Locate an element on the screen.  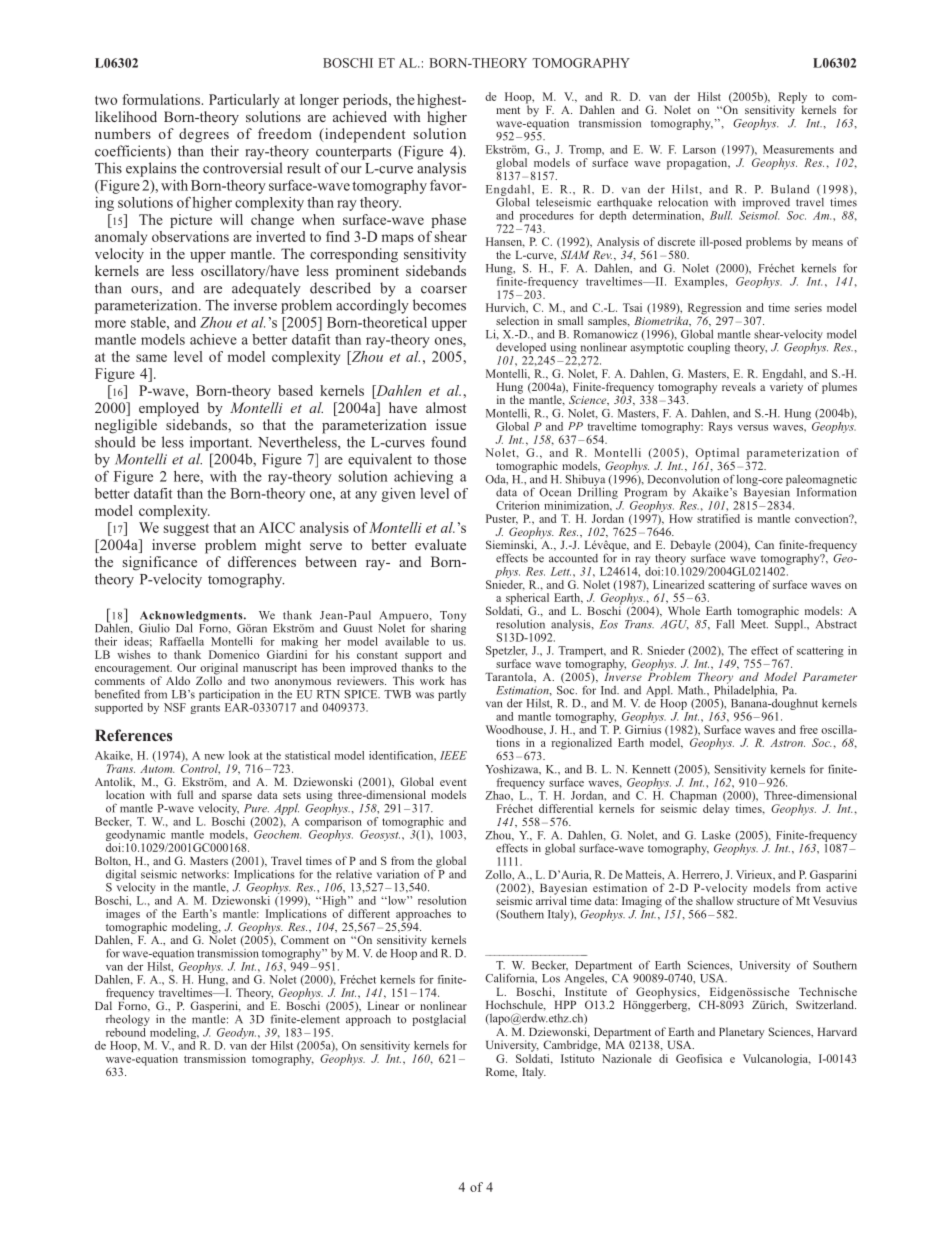
Astron is located at coordinates (787, 743).
